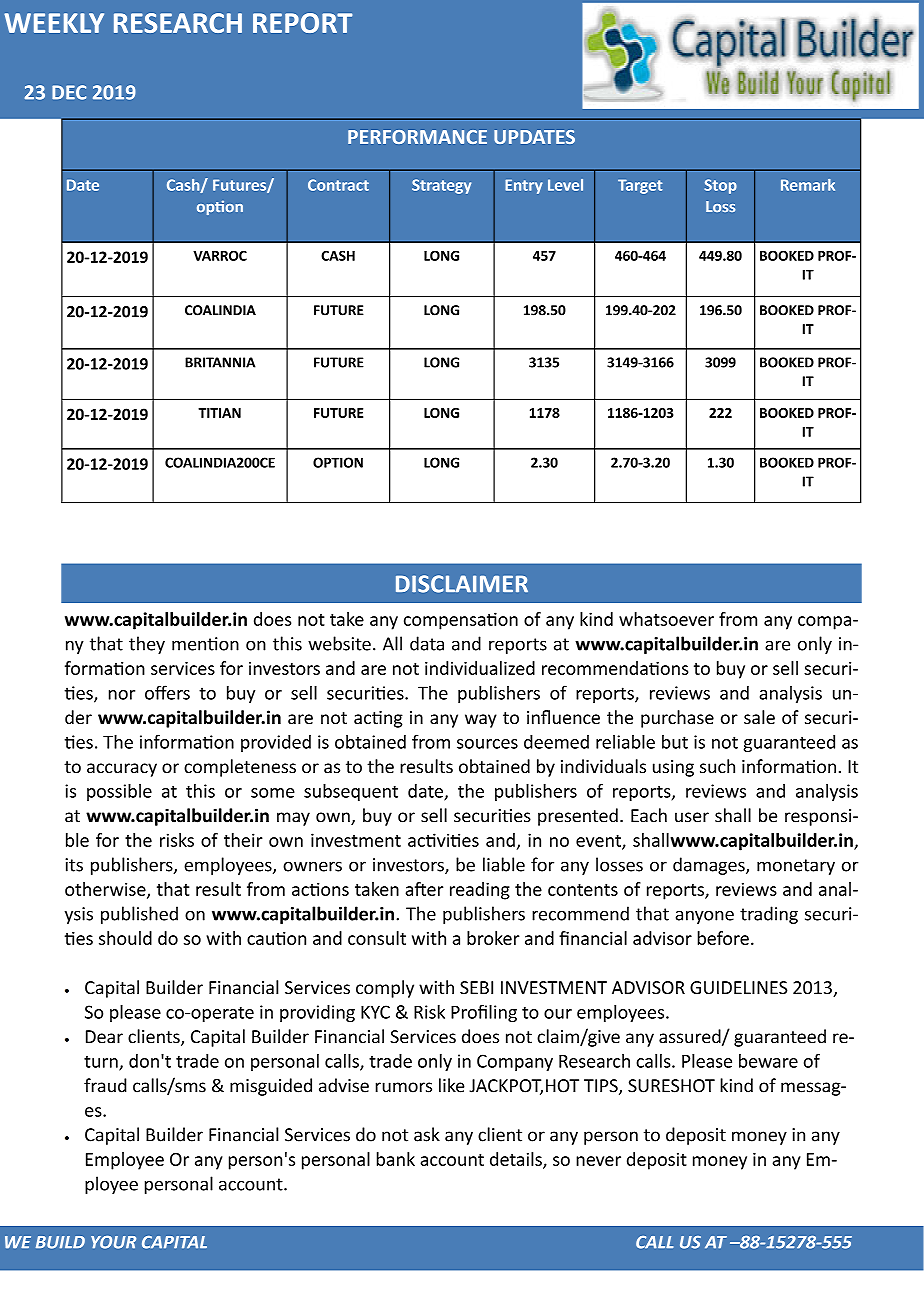  I want to click on whatsoever, so click(666, 619).
